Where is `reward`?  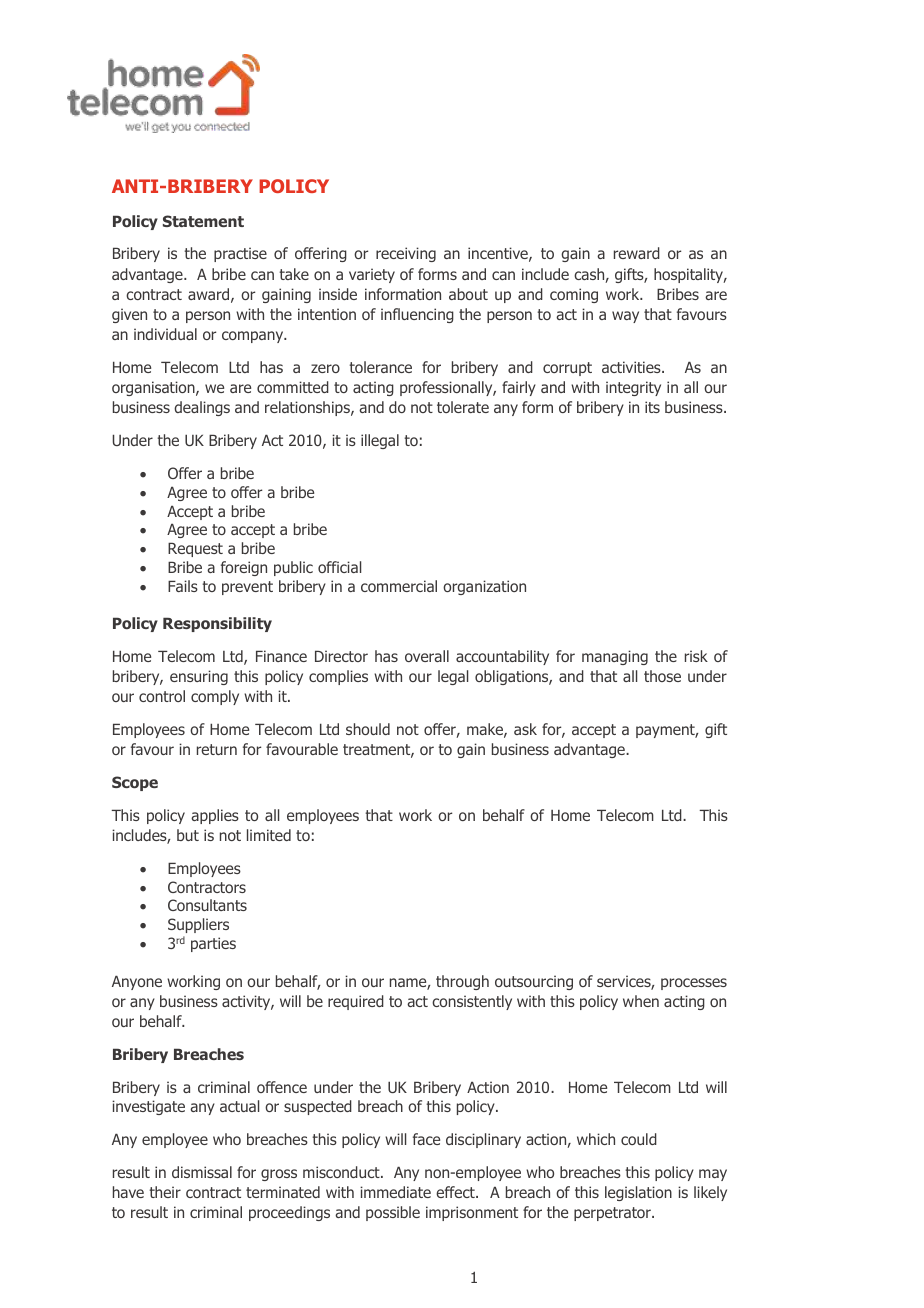 reward is located at coordinates (637, 253).
